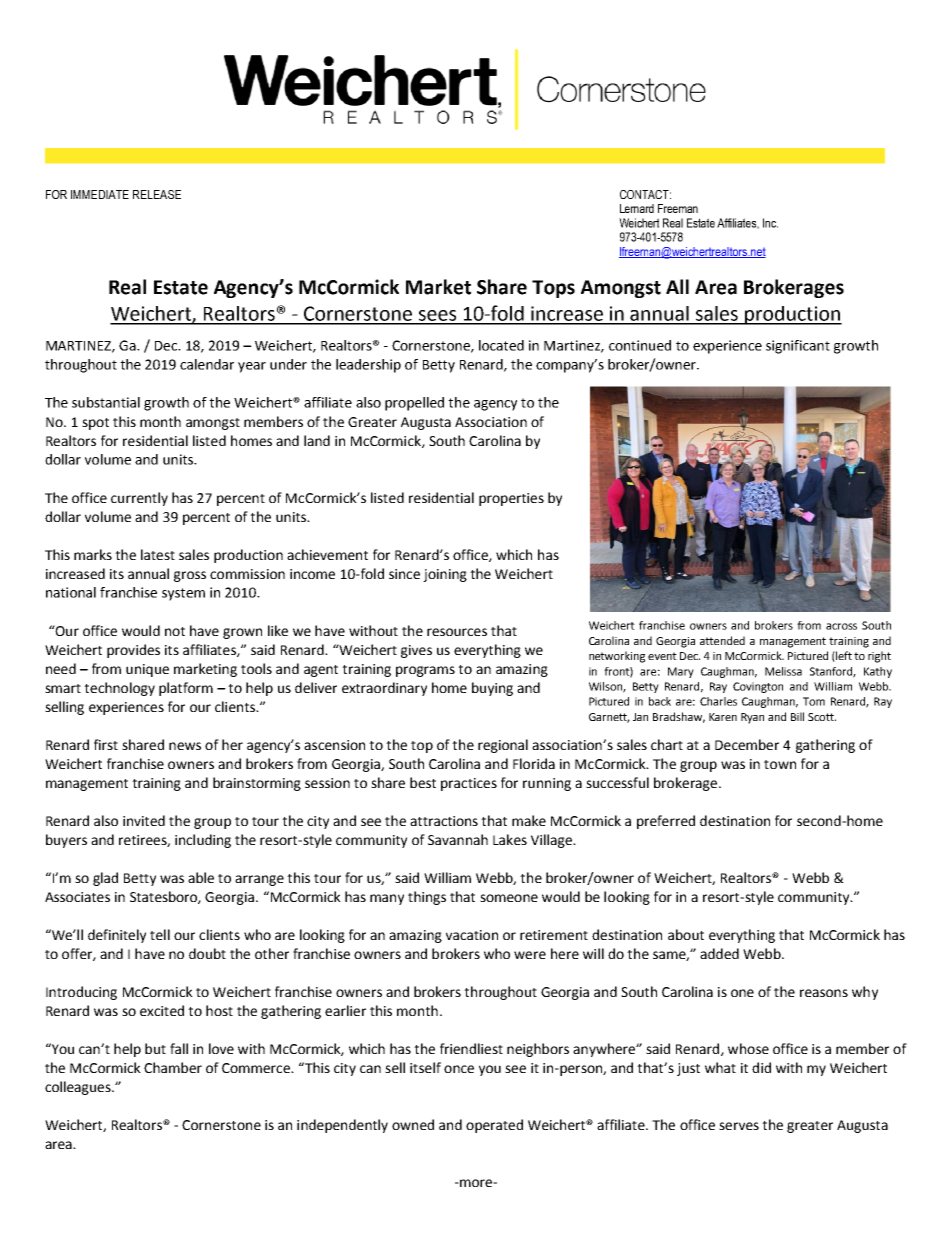 The image size is (952, 1233). Describe the element at coordinates (160, 934) in the document. I see `tell` at that location.
